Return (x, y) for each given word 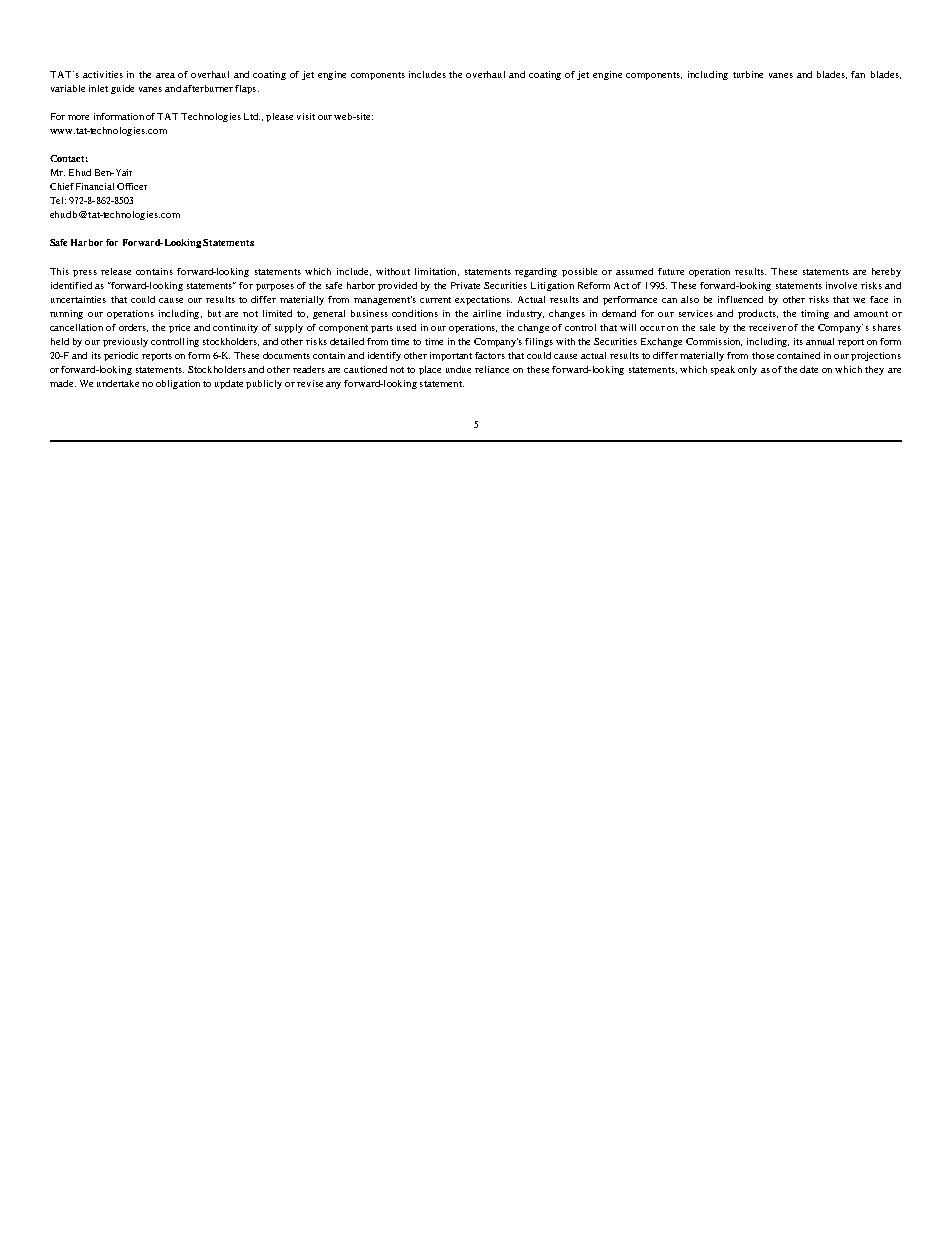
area (165, 75)
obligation (178, 384)
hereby (886, 272)
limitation (437, 272)
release (116, 271)
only (747, 370)
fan (858, 74)
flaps (247, 89)
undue (458, 369)
